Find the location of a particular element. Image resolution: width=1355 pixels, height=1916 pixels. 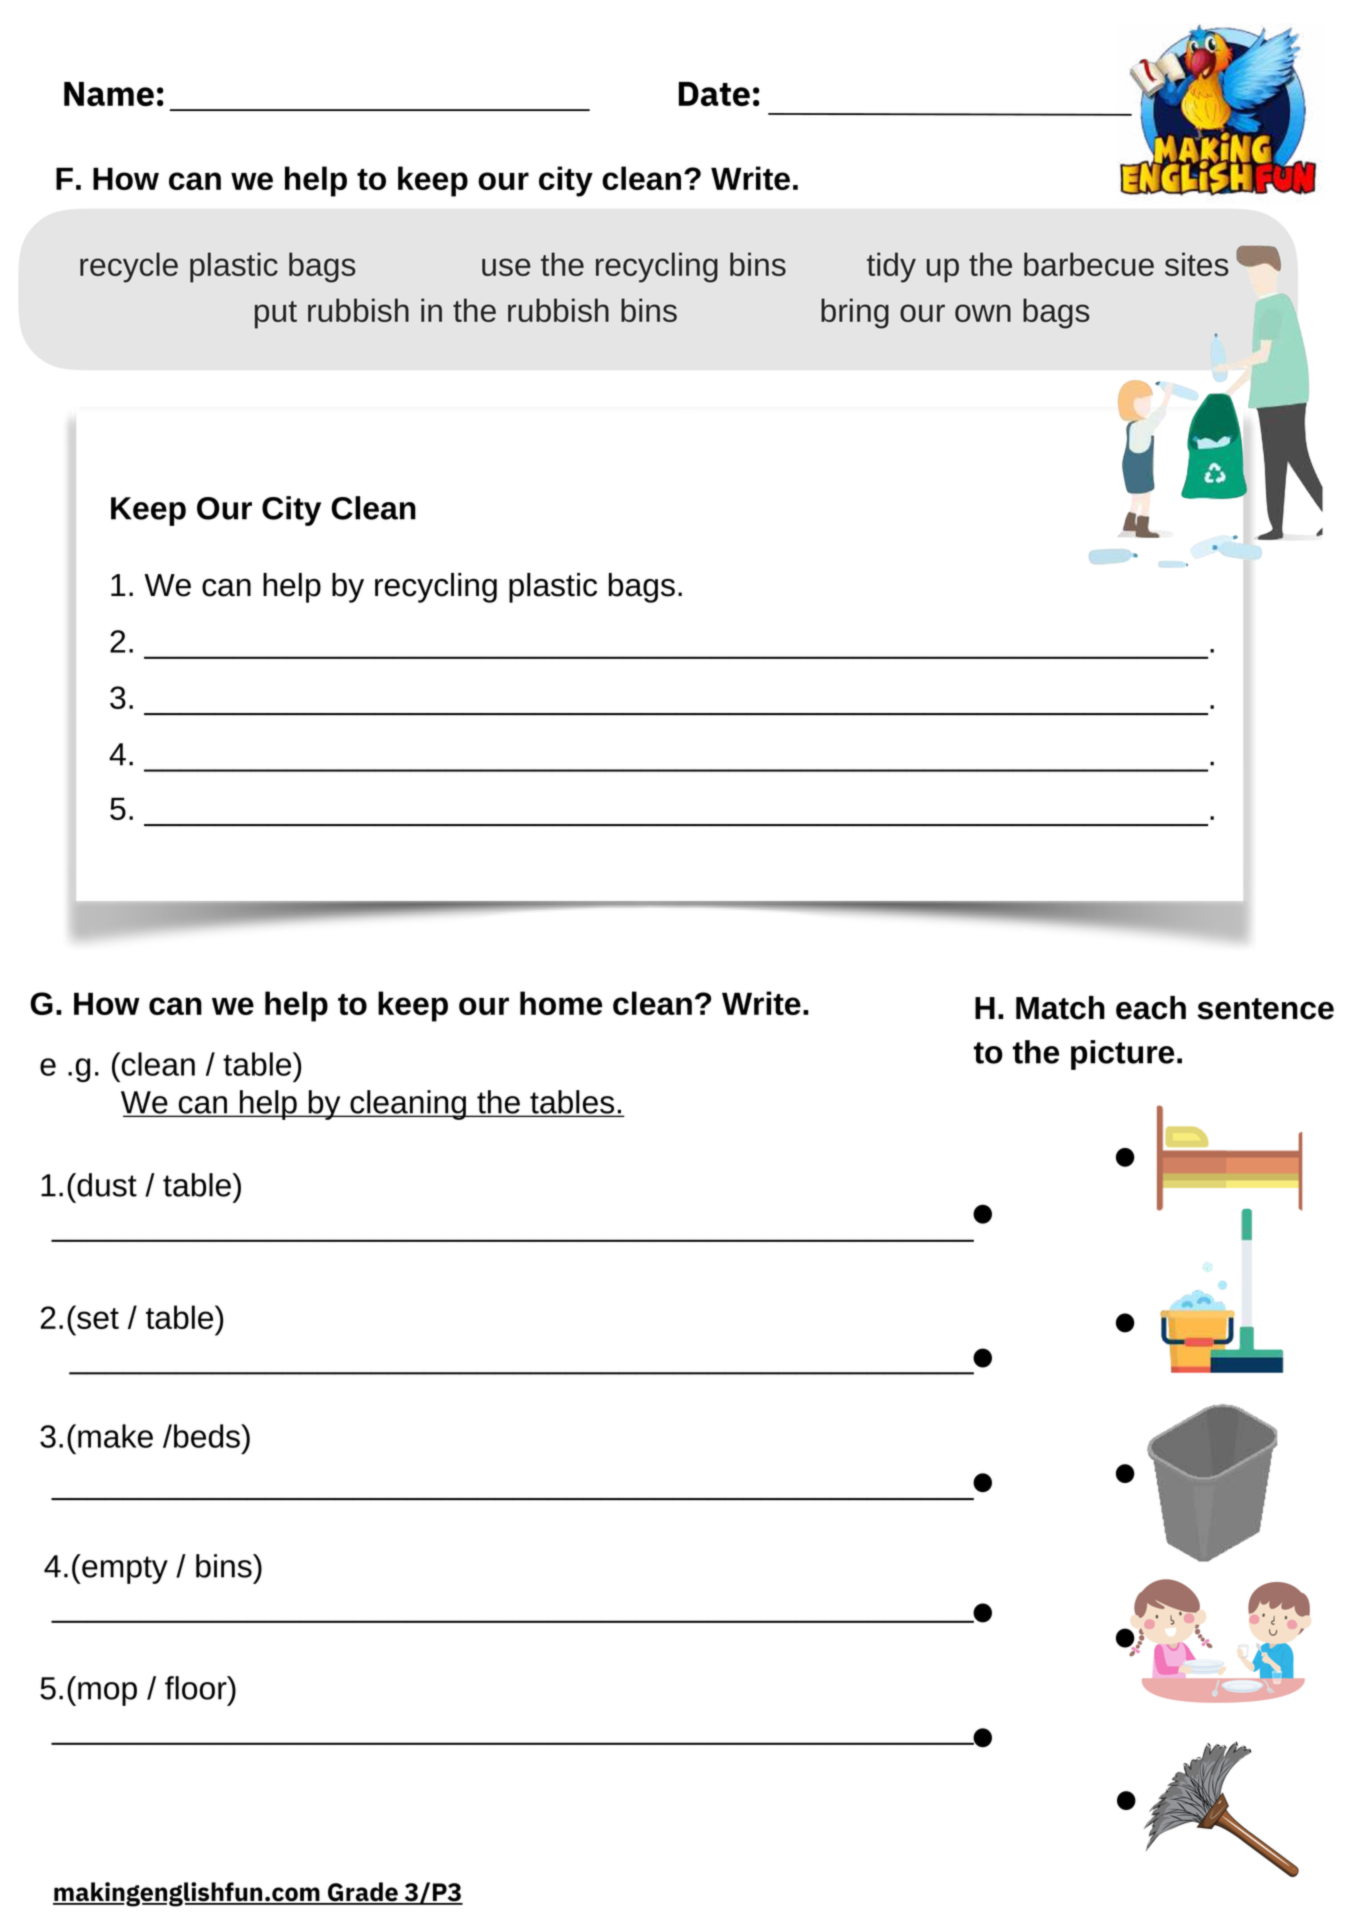

Name is located at coordinates (109, 94).
